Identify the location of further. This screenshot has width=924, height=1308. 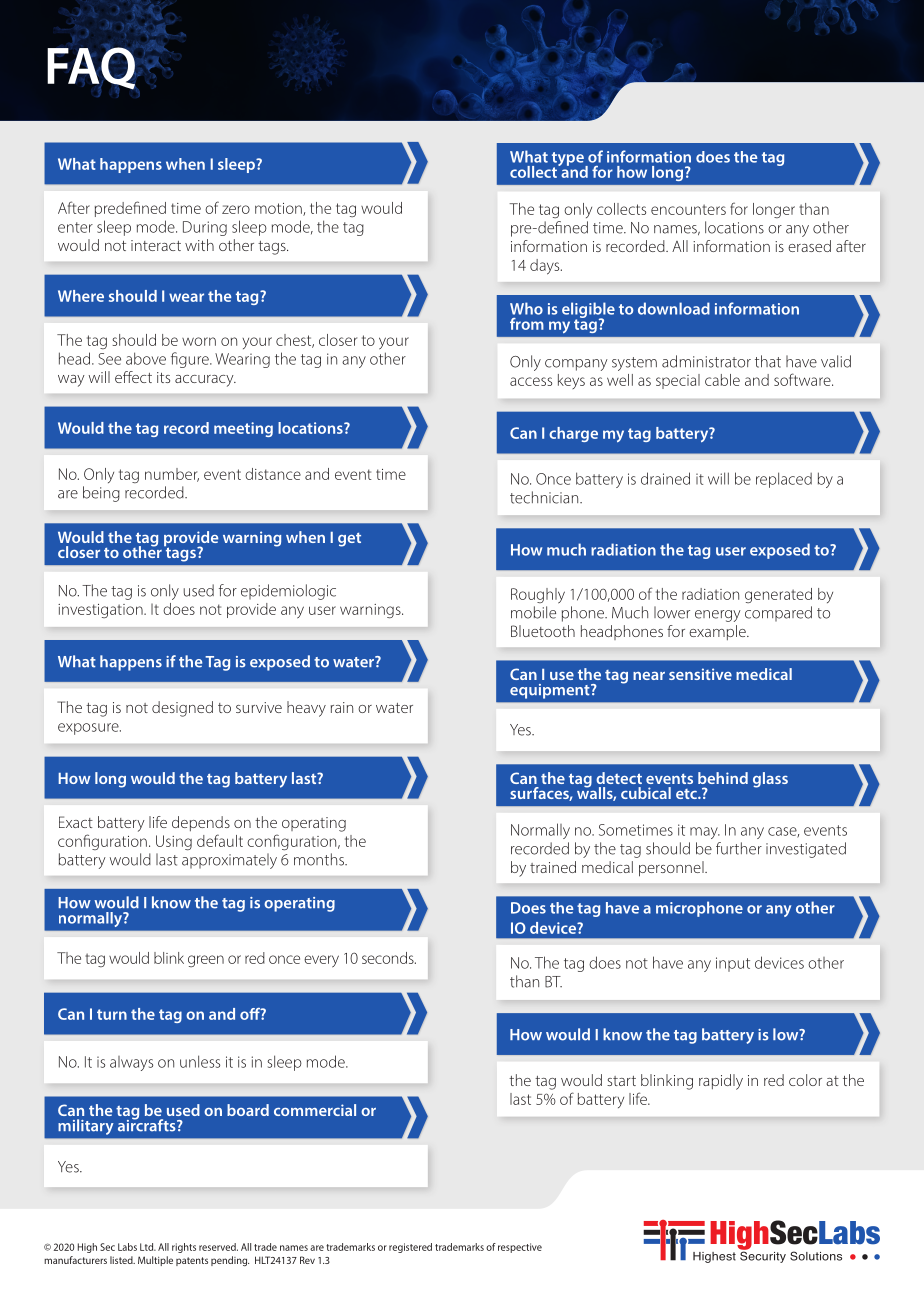
(739, 848).
